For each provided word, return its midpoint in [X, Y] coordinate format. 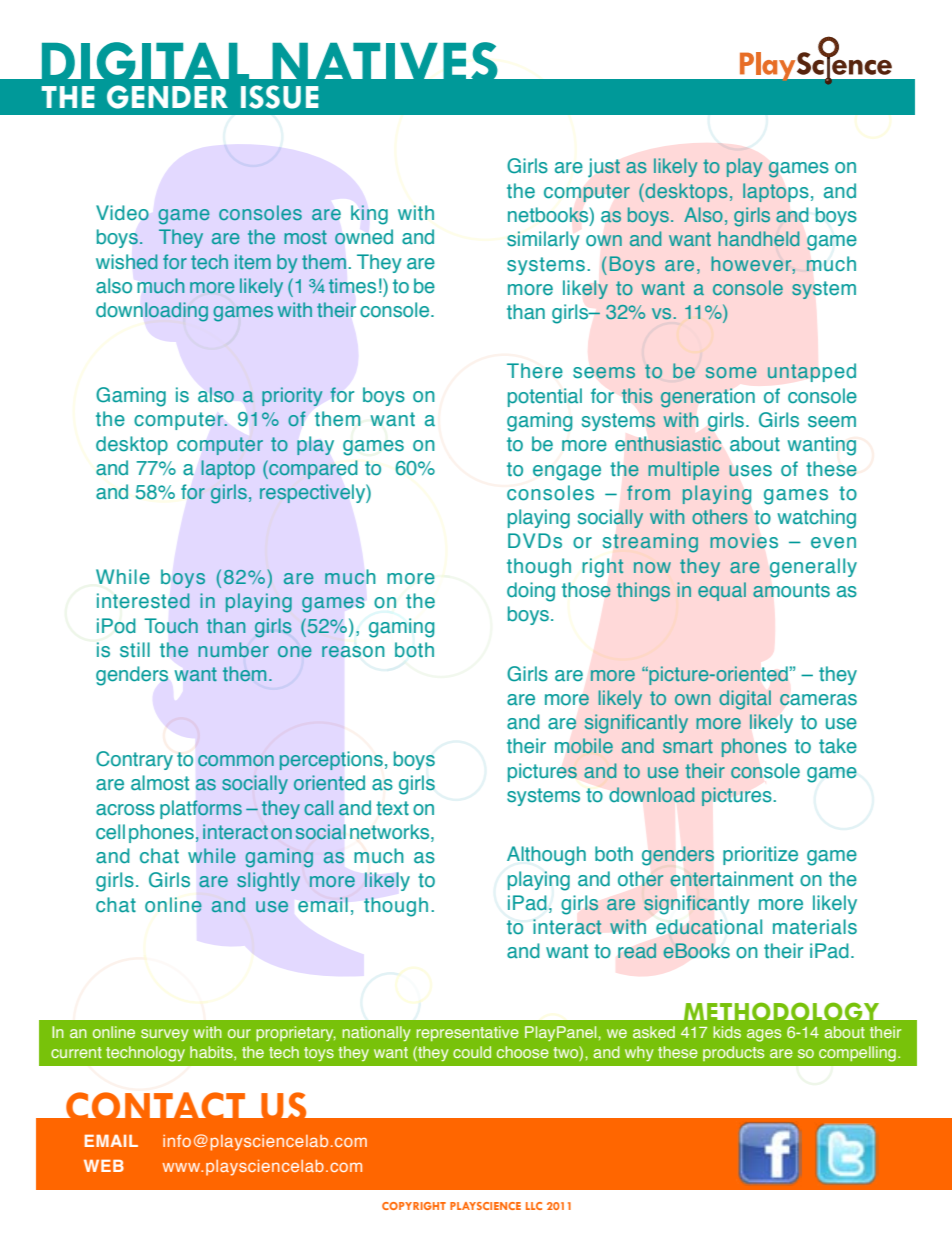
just [604, 168]
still [135, 650]
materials [815, 927]
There [535, 371]
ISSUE [280, 97]
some [731, 372]
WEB [104, 1166]
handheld [758, 238]
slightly [268, 882]
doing [531, 592]
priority [292, 396]
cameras [818, 700]
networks [391, 833]
